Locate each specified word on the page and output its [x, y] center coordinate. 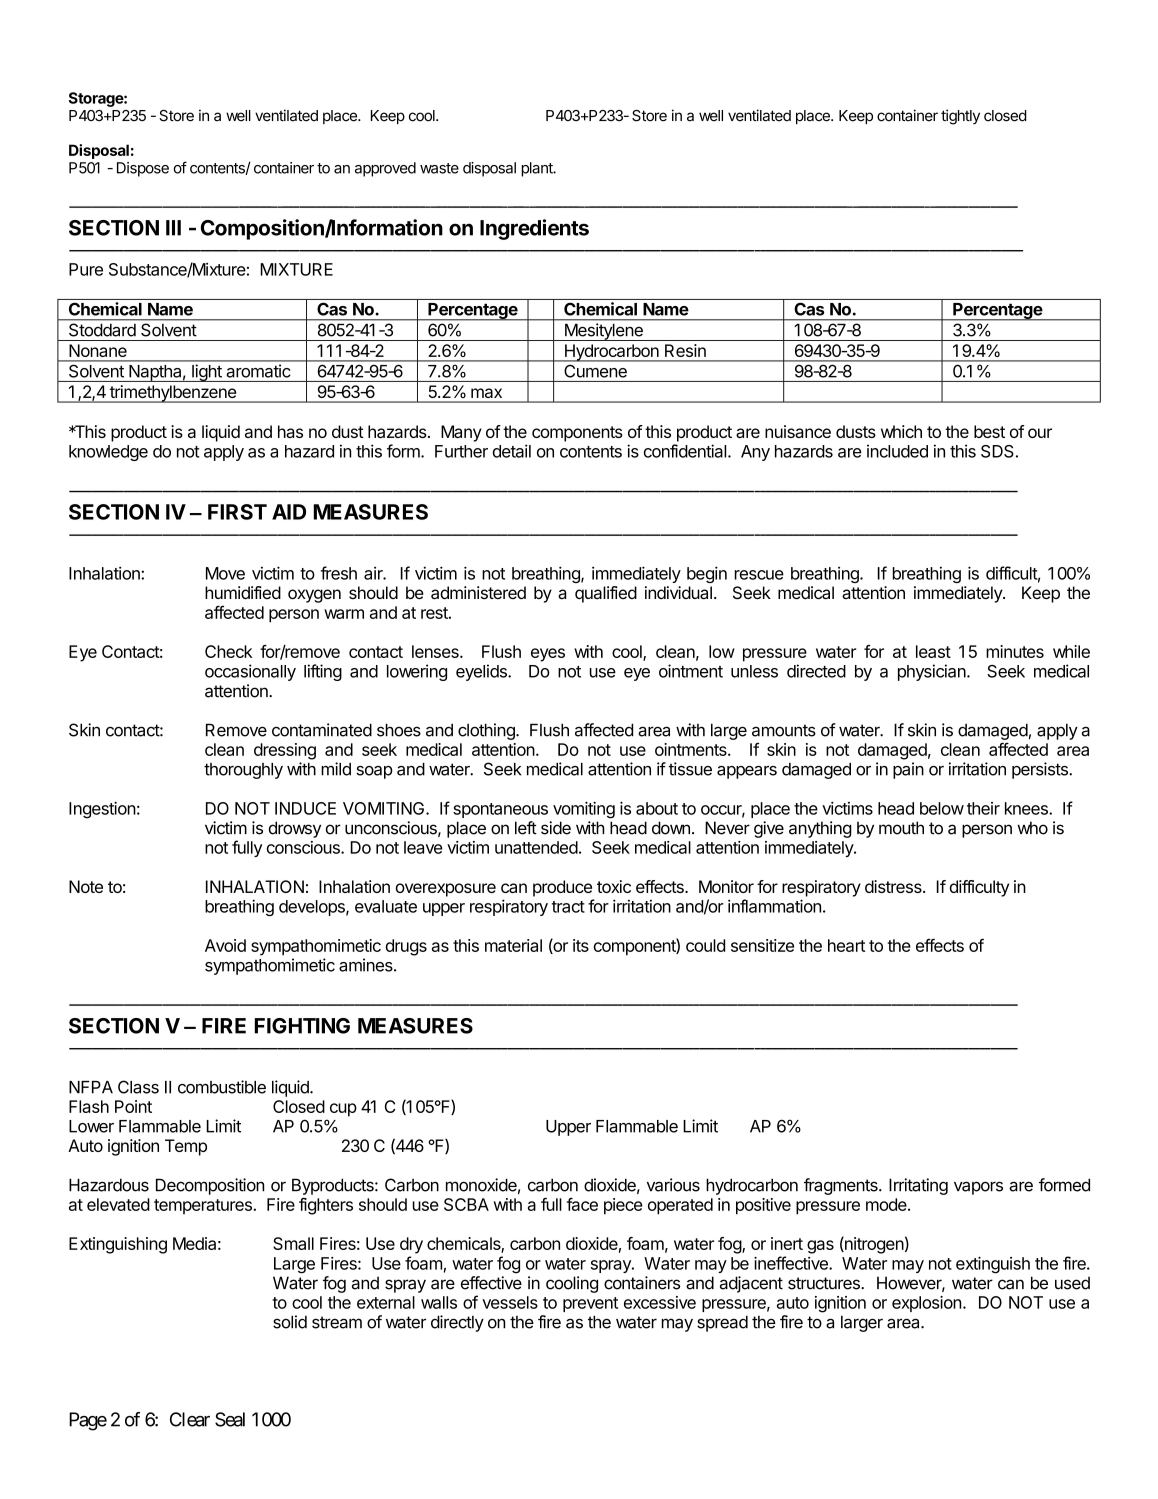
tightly [960, 117]
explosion [926, 1304]
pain [908, 770]
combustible [222, 1087]
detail [512, 451]
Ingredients [534, 229]
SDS [997, 451]
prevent [590, 1304]
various [673, 1185]
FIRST [237, 512]
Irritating [918, 1186]
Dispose [143, 169]
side [556, 828]
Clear [190, 1419]
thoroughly [243, 771]
